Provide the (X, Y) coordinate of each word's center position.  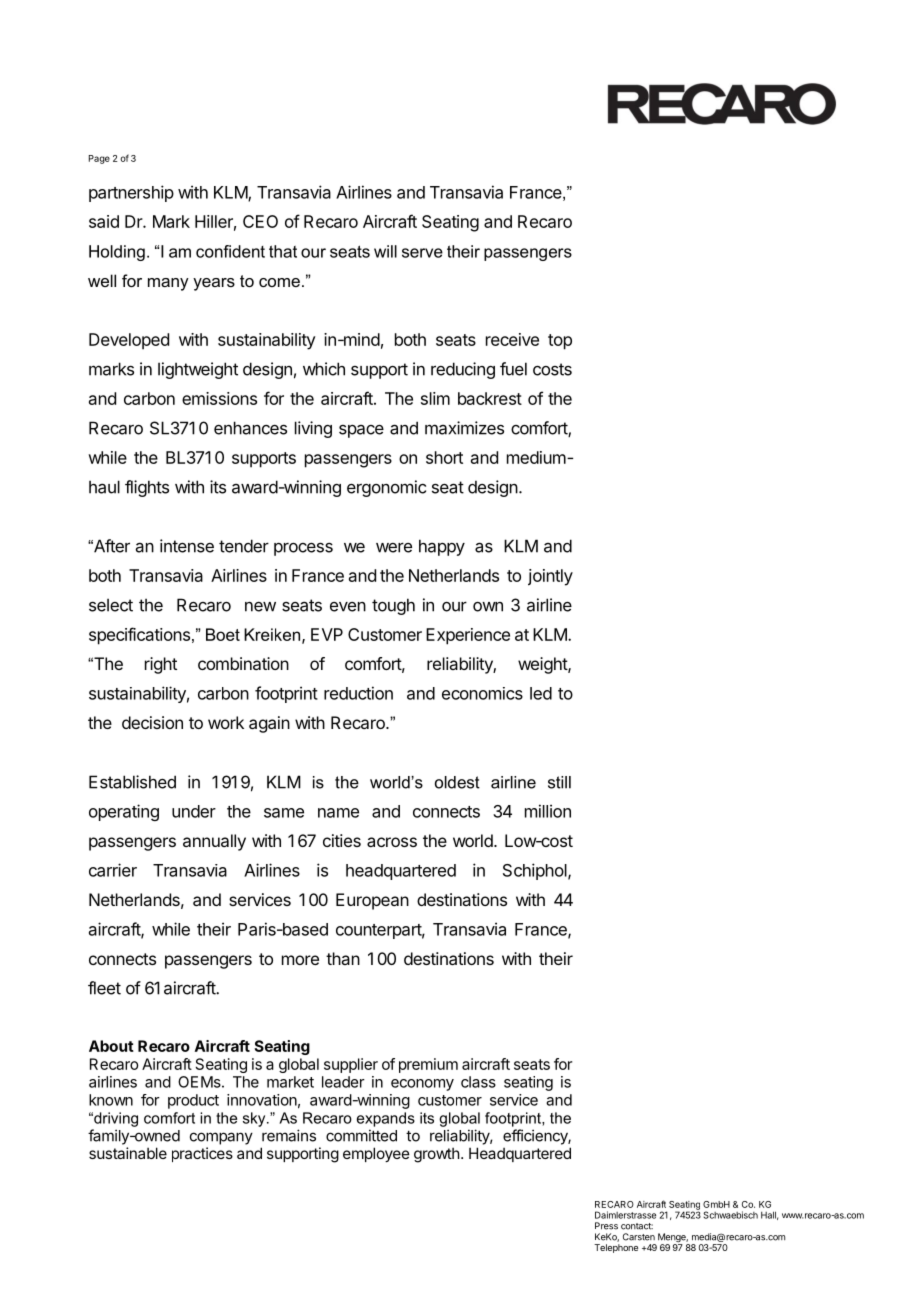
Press (606, 1226)
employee (376, 1154)
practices (202, 1154)
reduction (358, 693)
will (385, 251)
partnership (131, 193)
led (541, 693)
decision (152, 722)
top (560, 342)
